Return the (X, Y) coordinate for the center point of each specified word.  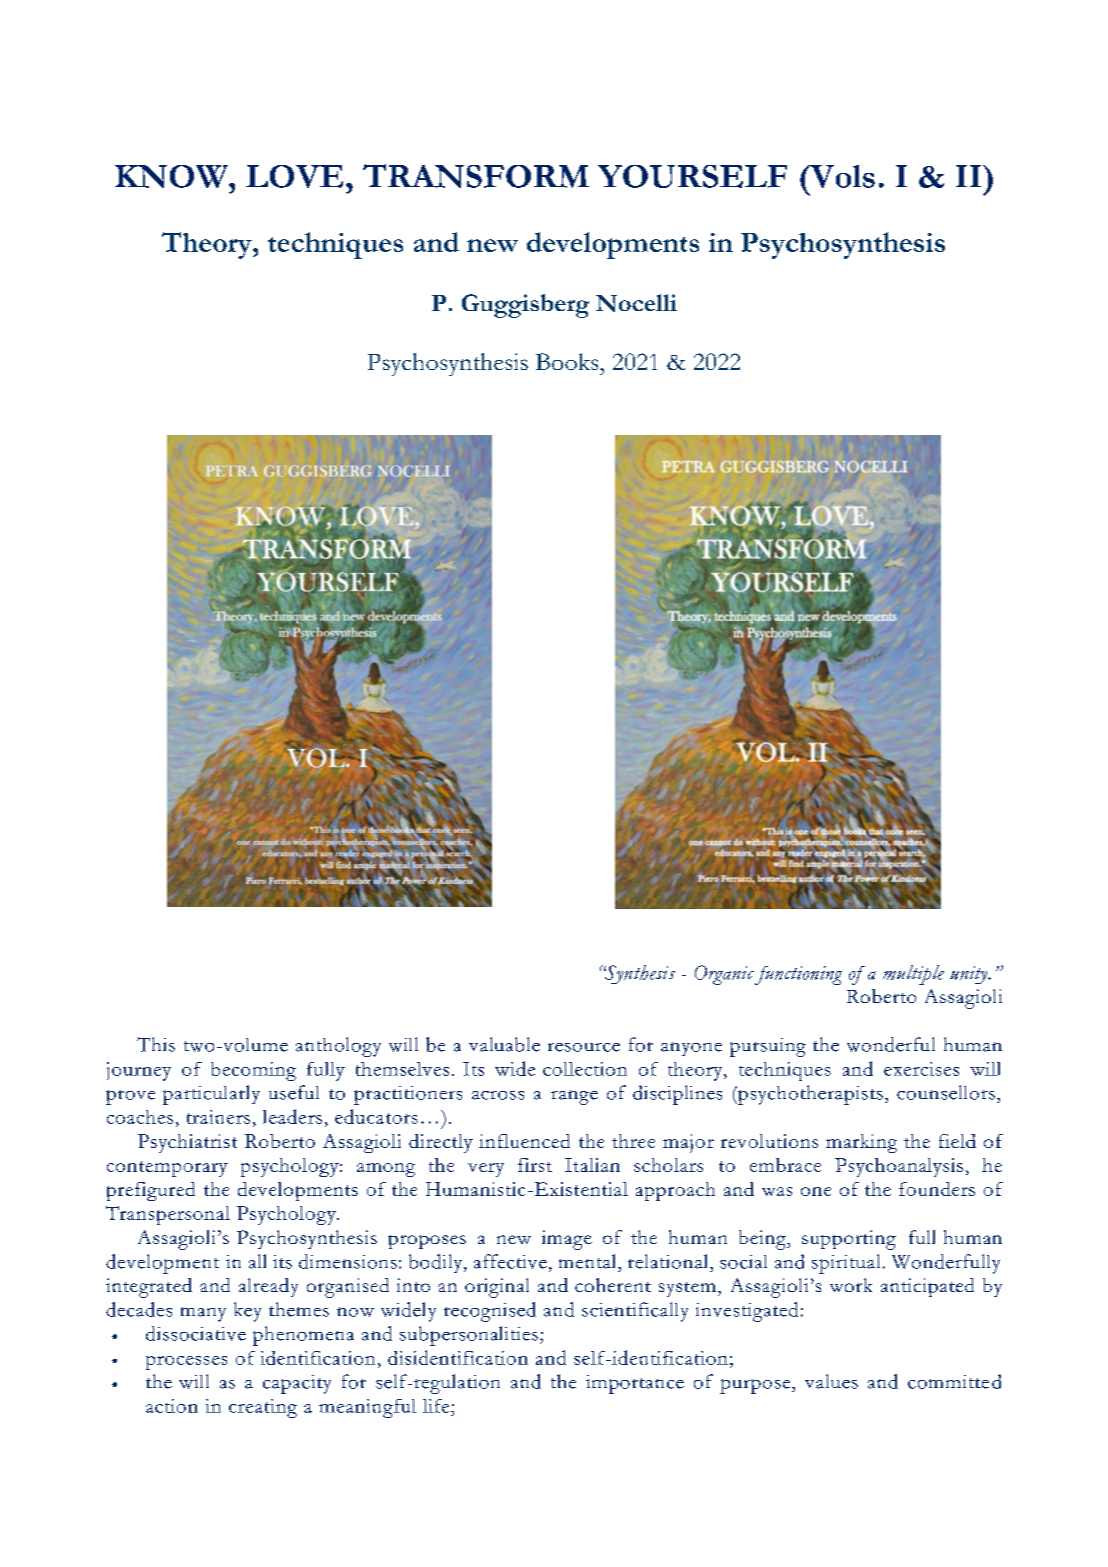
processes (186, 1363)
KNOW (172, 176)
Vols (841, 176)
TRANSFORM (476, 176)
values (831, 1381)
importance (635, 1384)
